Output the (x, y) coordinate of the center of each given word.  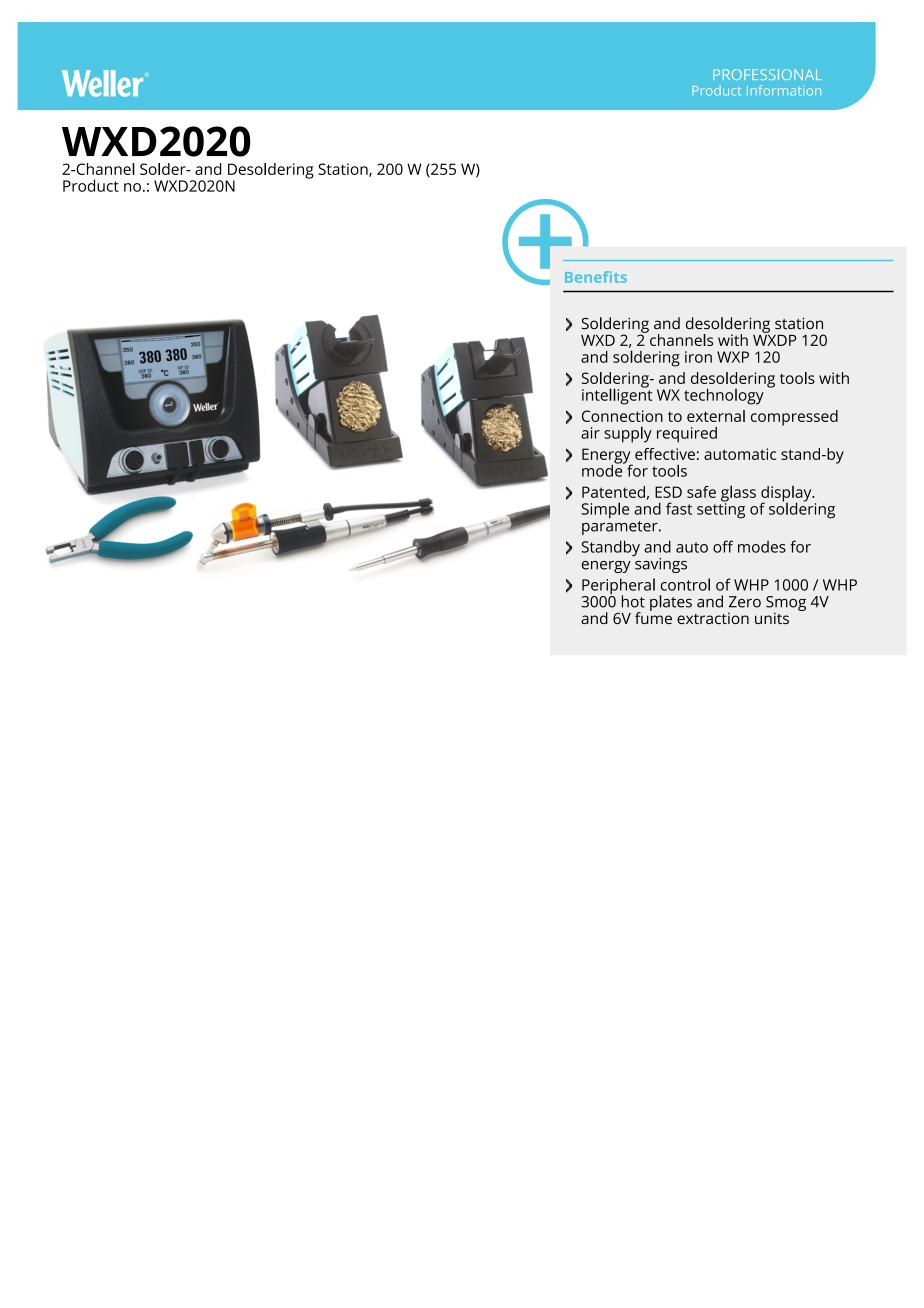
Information (784, 90)
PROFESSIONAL (767, 74)
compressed (794, 418)
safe (701, 492)
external (716, 416)
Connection (622, 416)
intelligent (617, 395)
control (685, 584)
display (787, 495)
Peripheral (618, 587)
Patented (613, 492)
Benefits (596, 277)
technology (724, 397)
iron (698, 357)
